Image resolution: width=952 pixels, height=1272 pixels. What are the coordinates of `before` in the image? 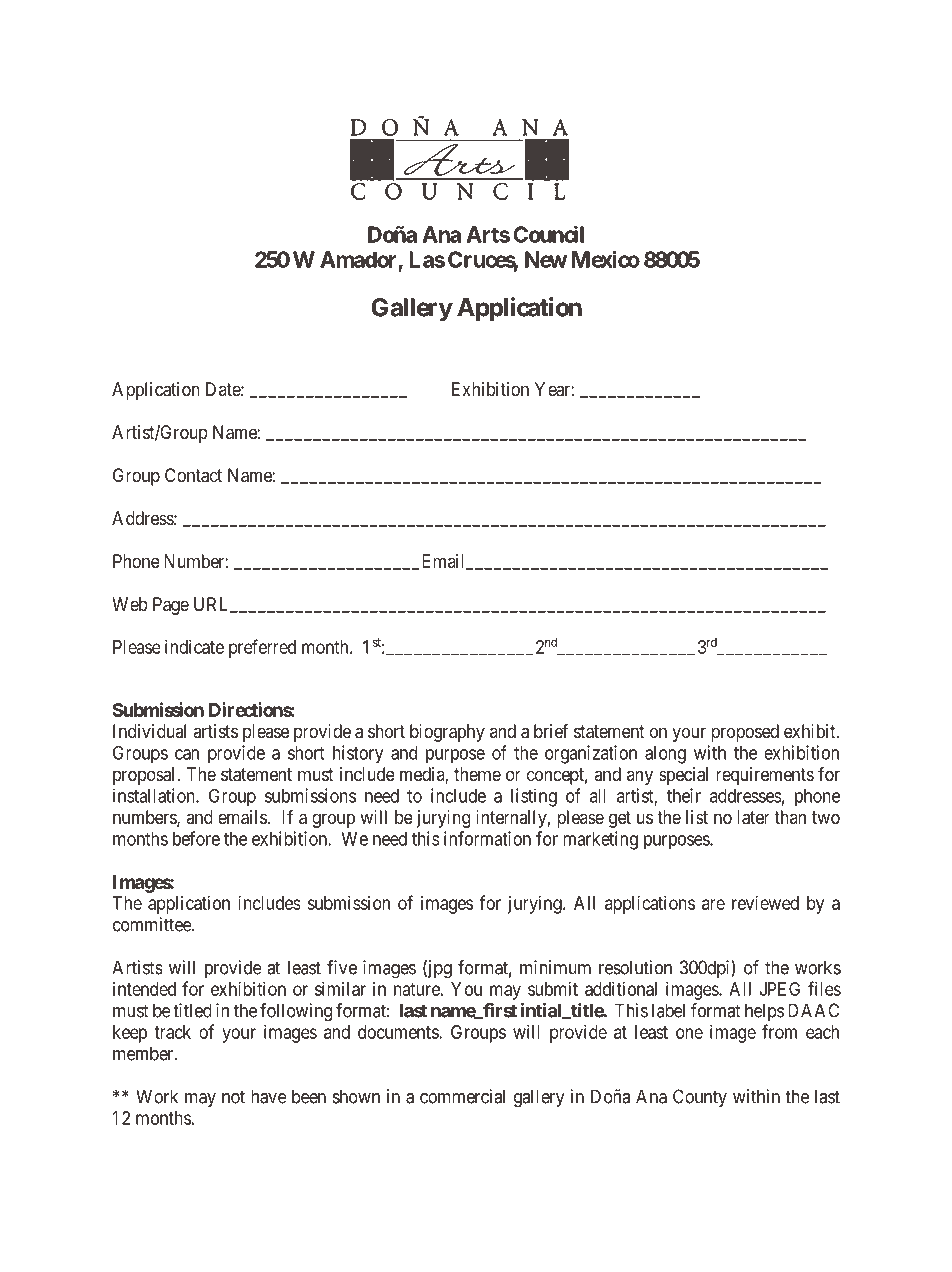 It's located at (196, 838).
